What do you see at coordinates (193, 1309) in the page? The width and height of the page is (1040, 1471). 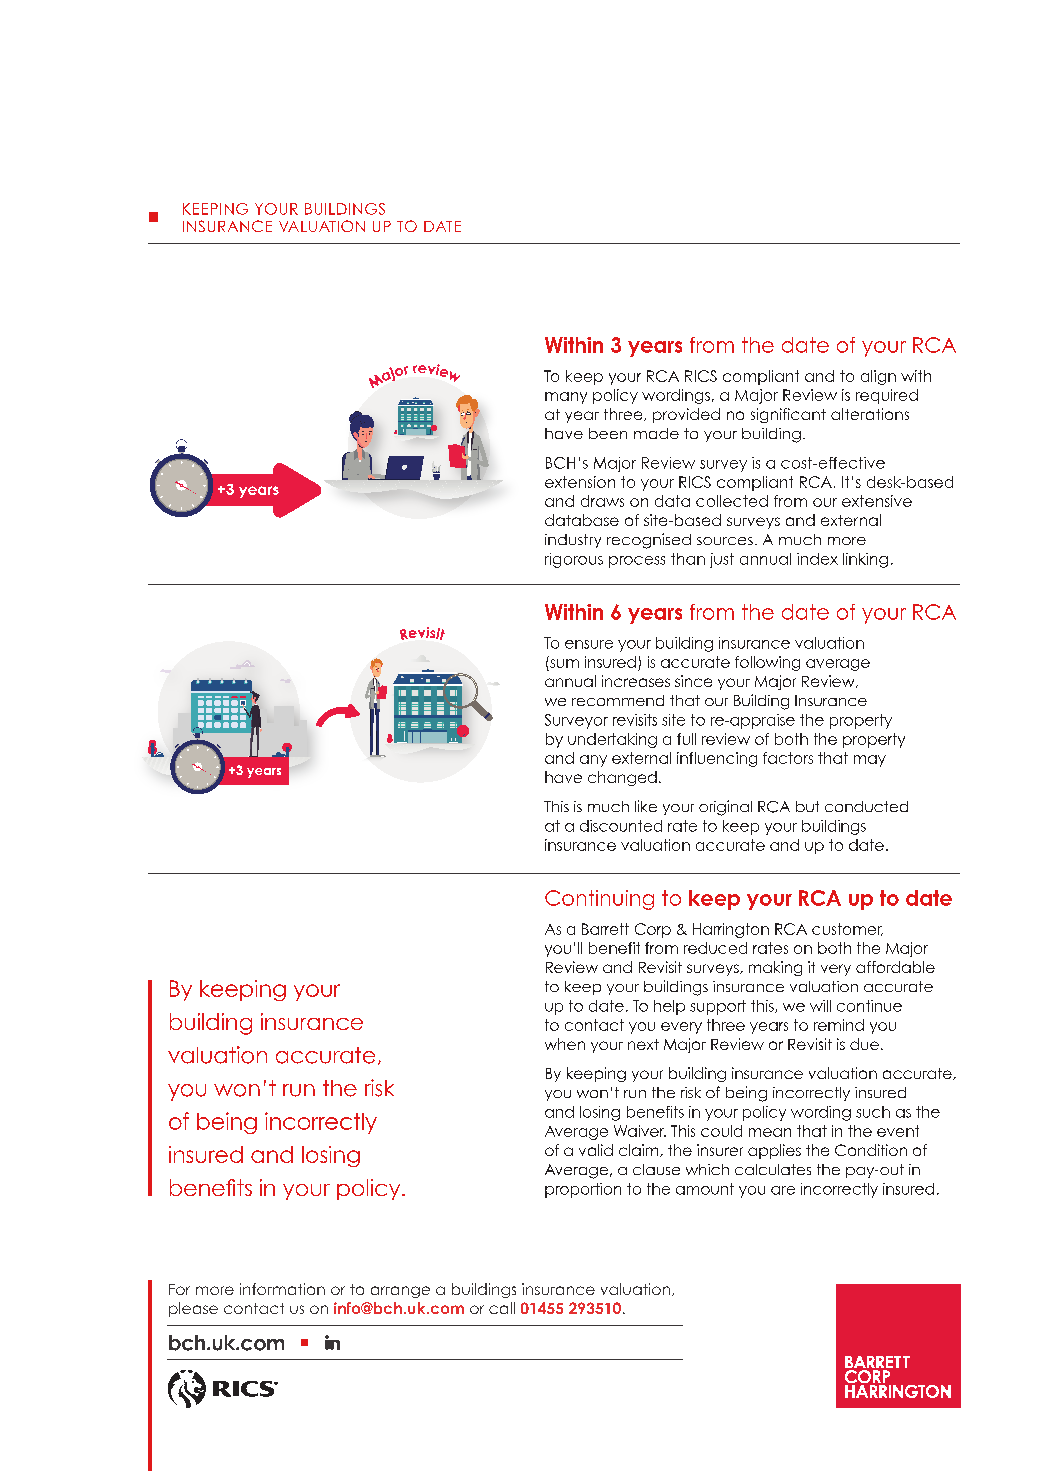 I see `please` at bounding box center [193, 1309].
